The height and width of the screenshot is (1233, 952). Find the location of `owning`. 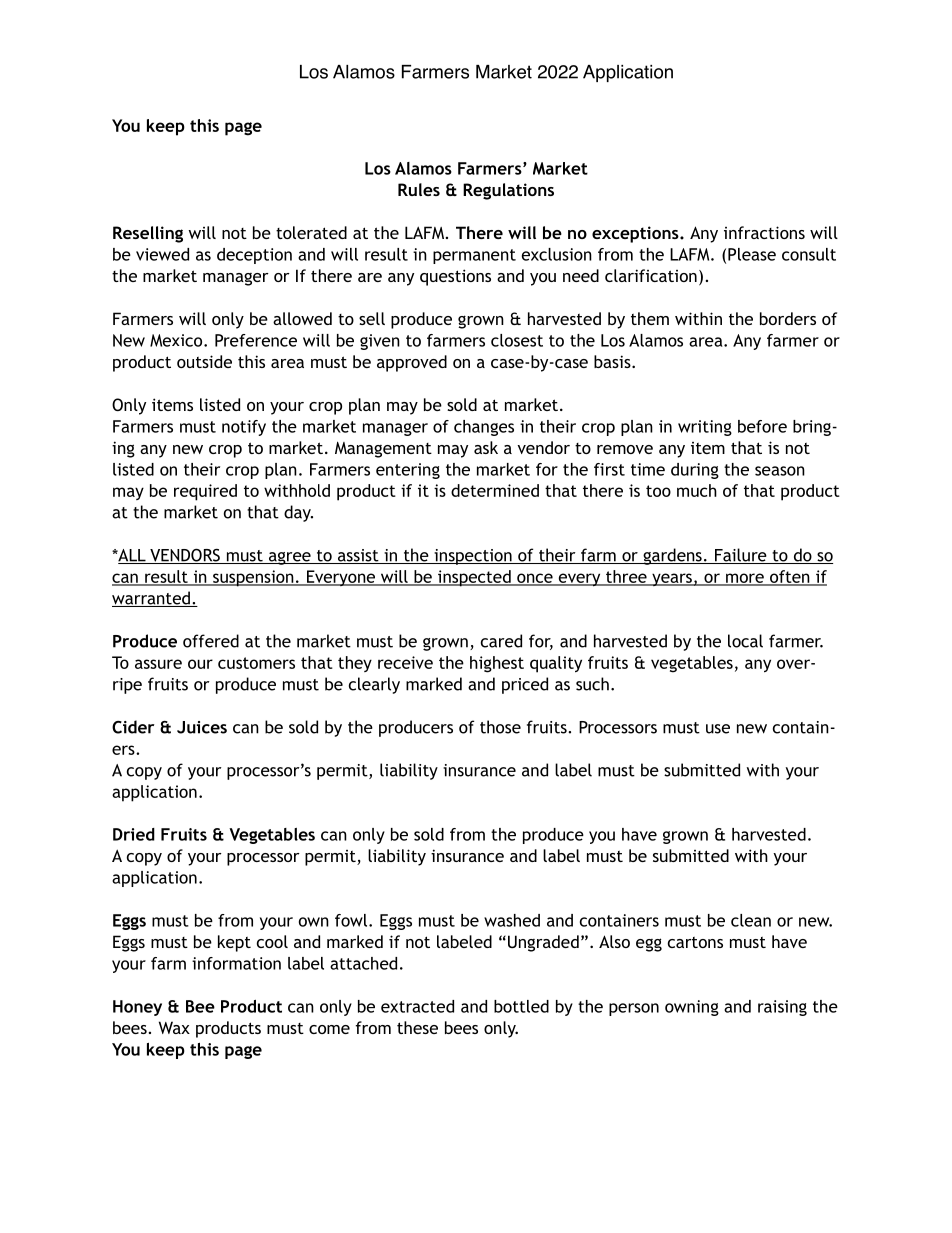

owning is located at coordinates (692, 1008).
